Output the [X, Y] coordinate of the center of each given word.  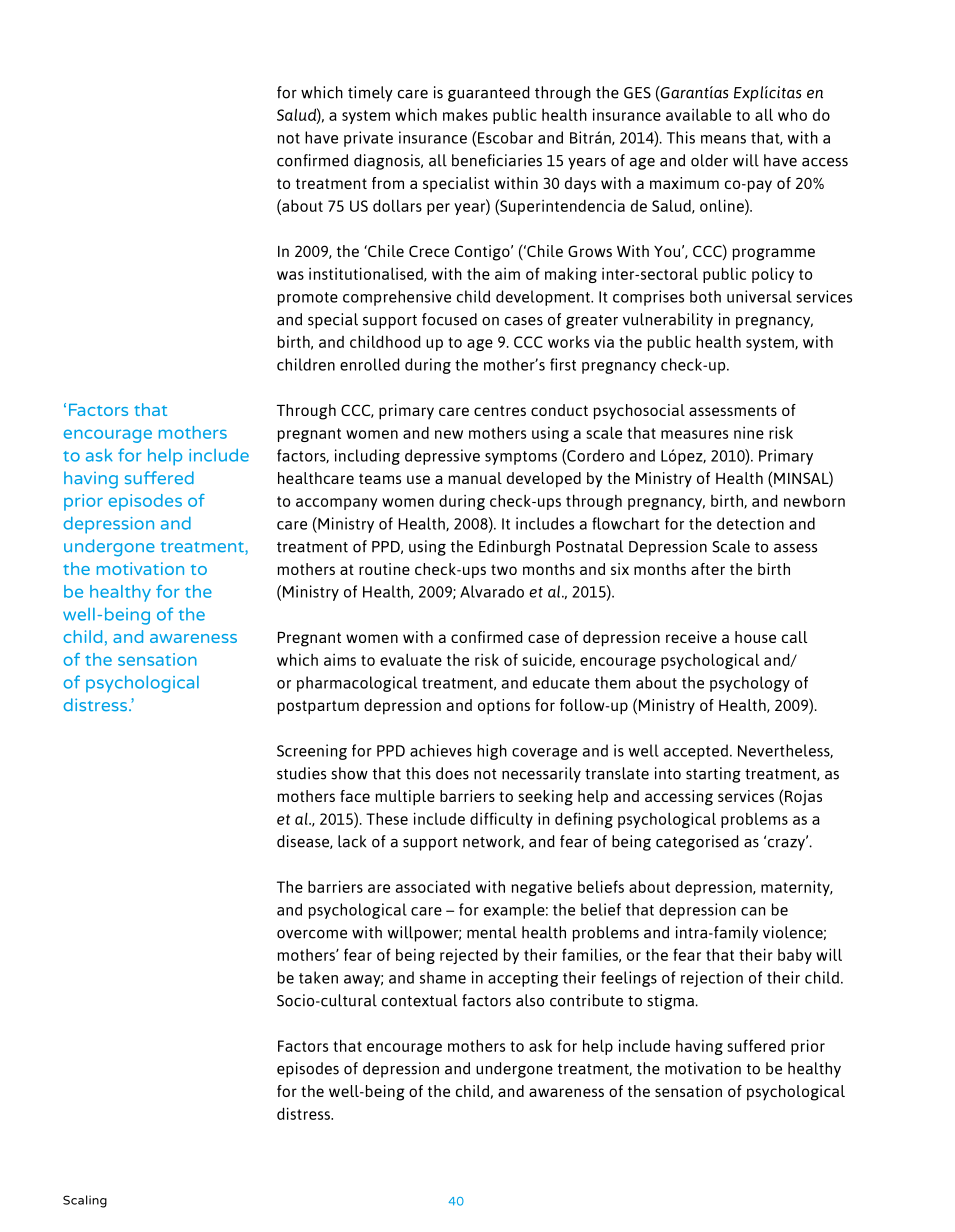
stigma [670, 1002]
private [368, 139]
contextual [419, 1000]
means [723, 139]
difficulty [501, 820]
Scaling [85, 1201]
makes [465, 114]
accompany [336, 504]
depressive [442, 457]
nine [749, 433]
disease [304, 842]
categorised [697, 843]
